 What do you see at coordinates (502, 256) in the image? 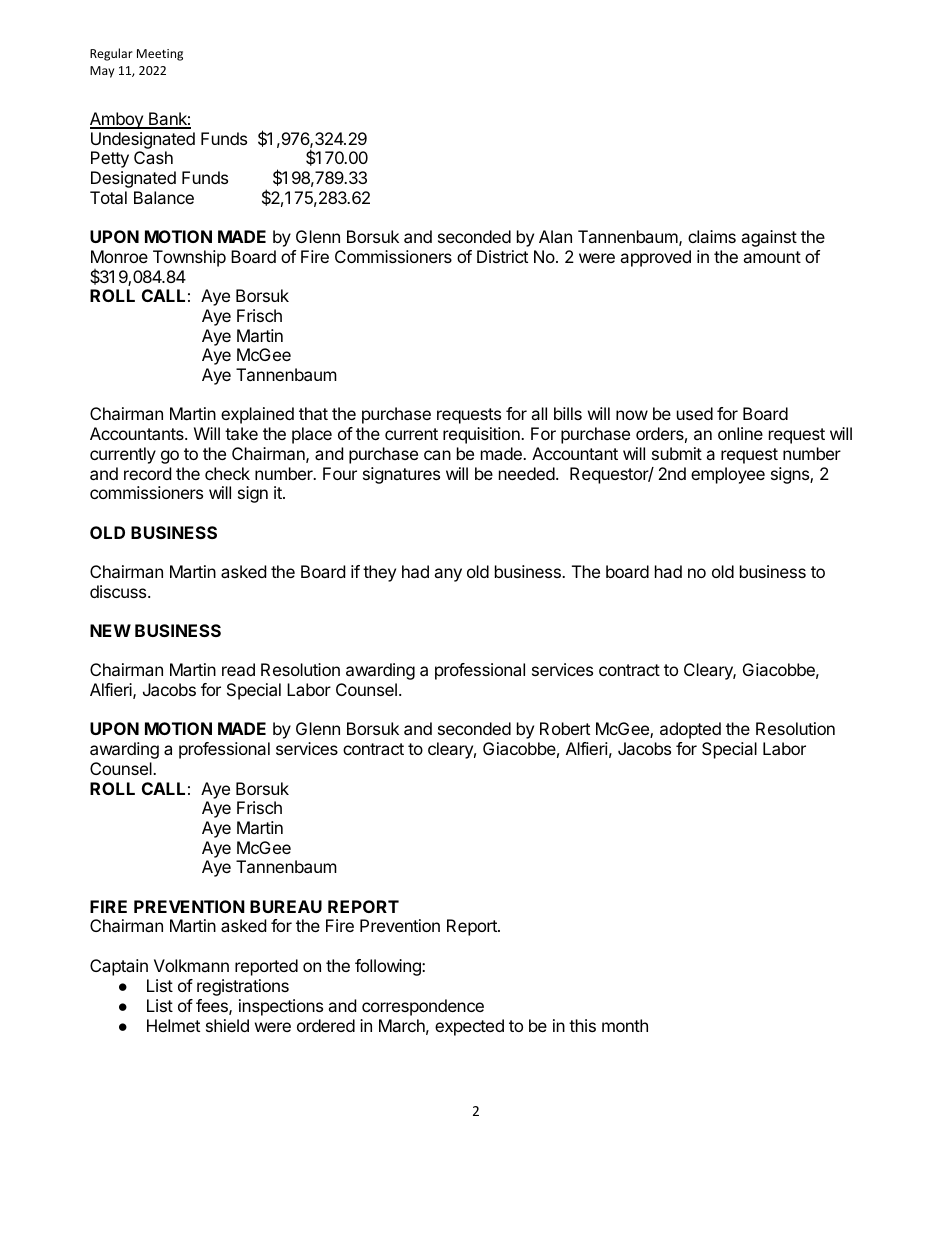
I see `District` at bounding box center [502, 256].
